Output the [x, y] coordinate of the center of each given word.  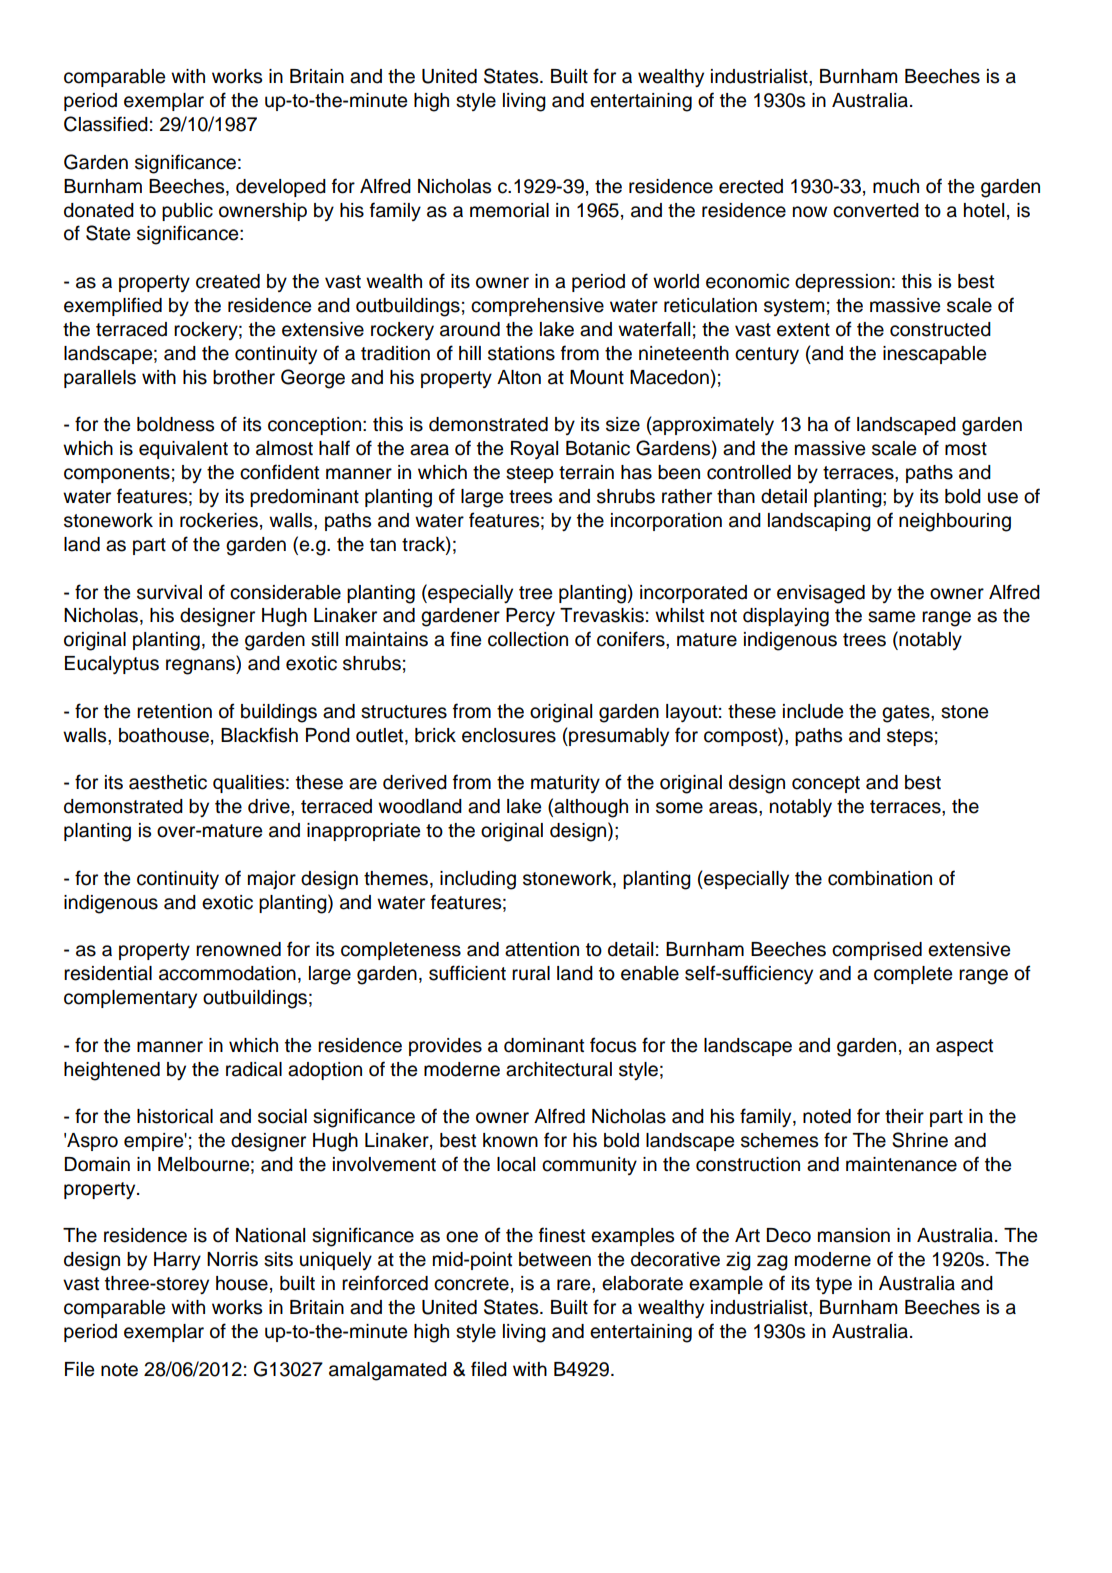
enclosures [509, 735]
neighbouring [955, 522]
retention [174, 711]
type [834, 1285]
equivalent [183, 450]
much [896, 186]
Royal [534, 450]
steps [910, 737]
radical [254, 1069]
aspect [964, 1047]
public [187, 212]
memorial [509, 210]
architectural [559, 1069]
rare [575, 1285]
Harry [177, 1261]
